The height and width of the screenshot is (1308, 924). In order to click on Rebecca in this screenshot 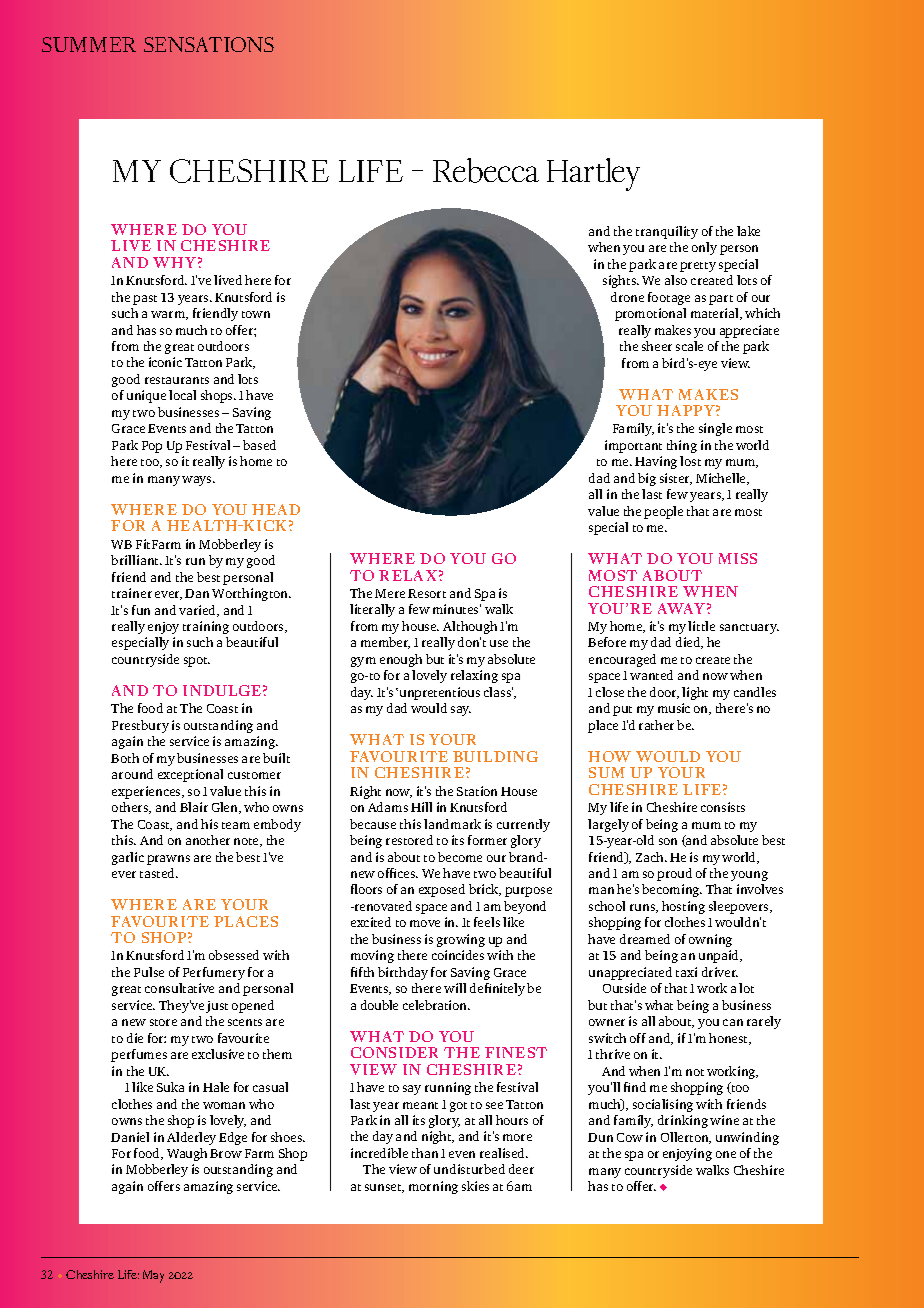, I will do `click(486, 170)`.
